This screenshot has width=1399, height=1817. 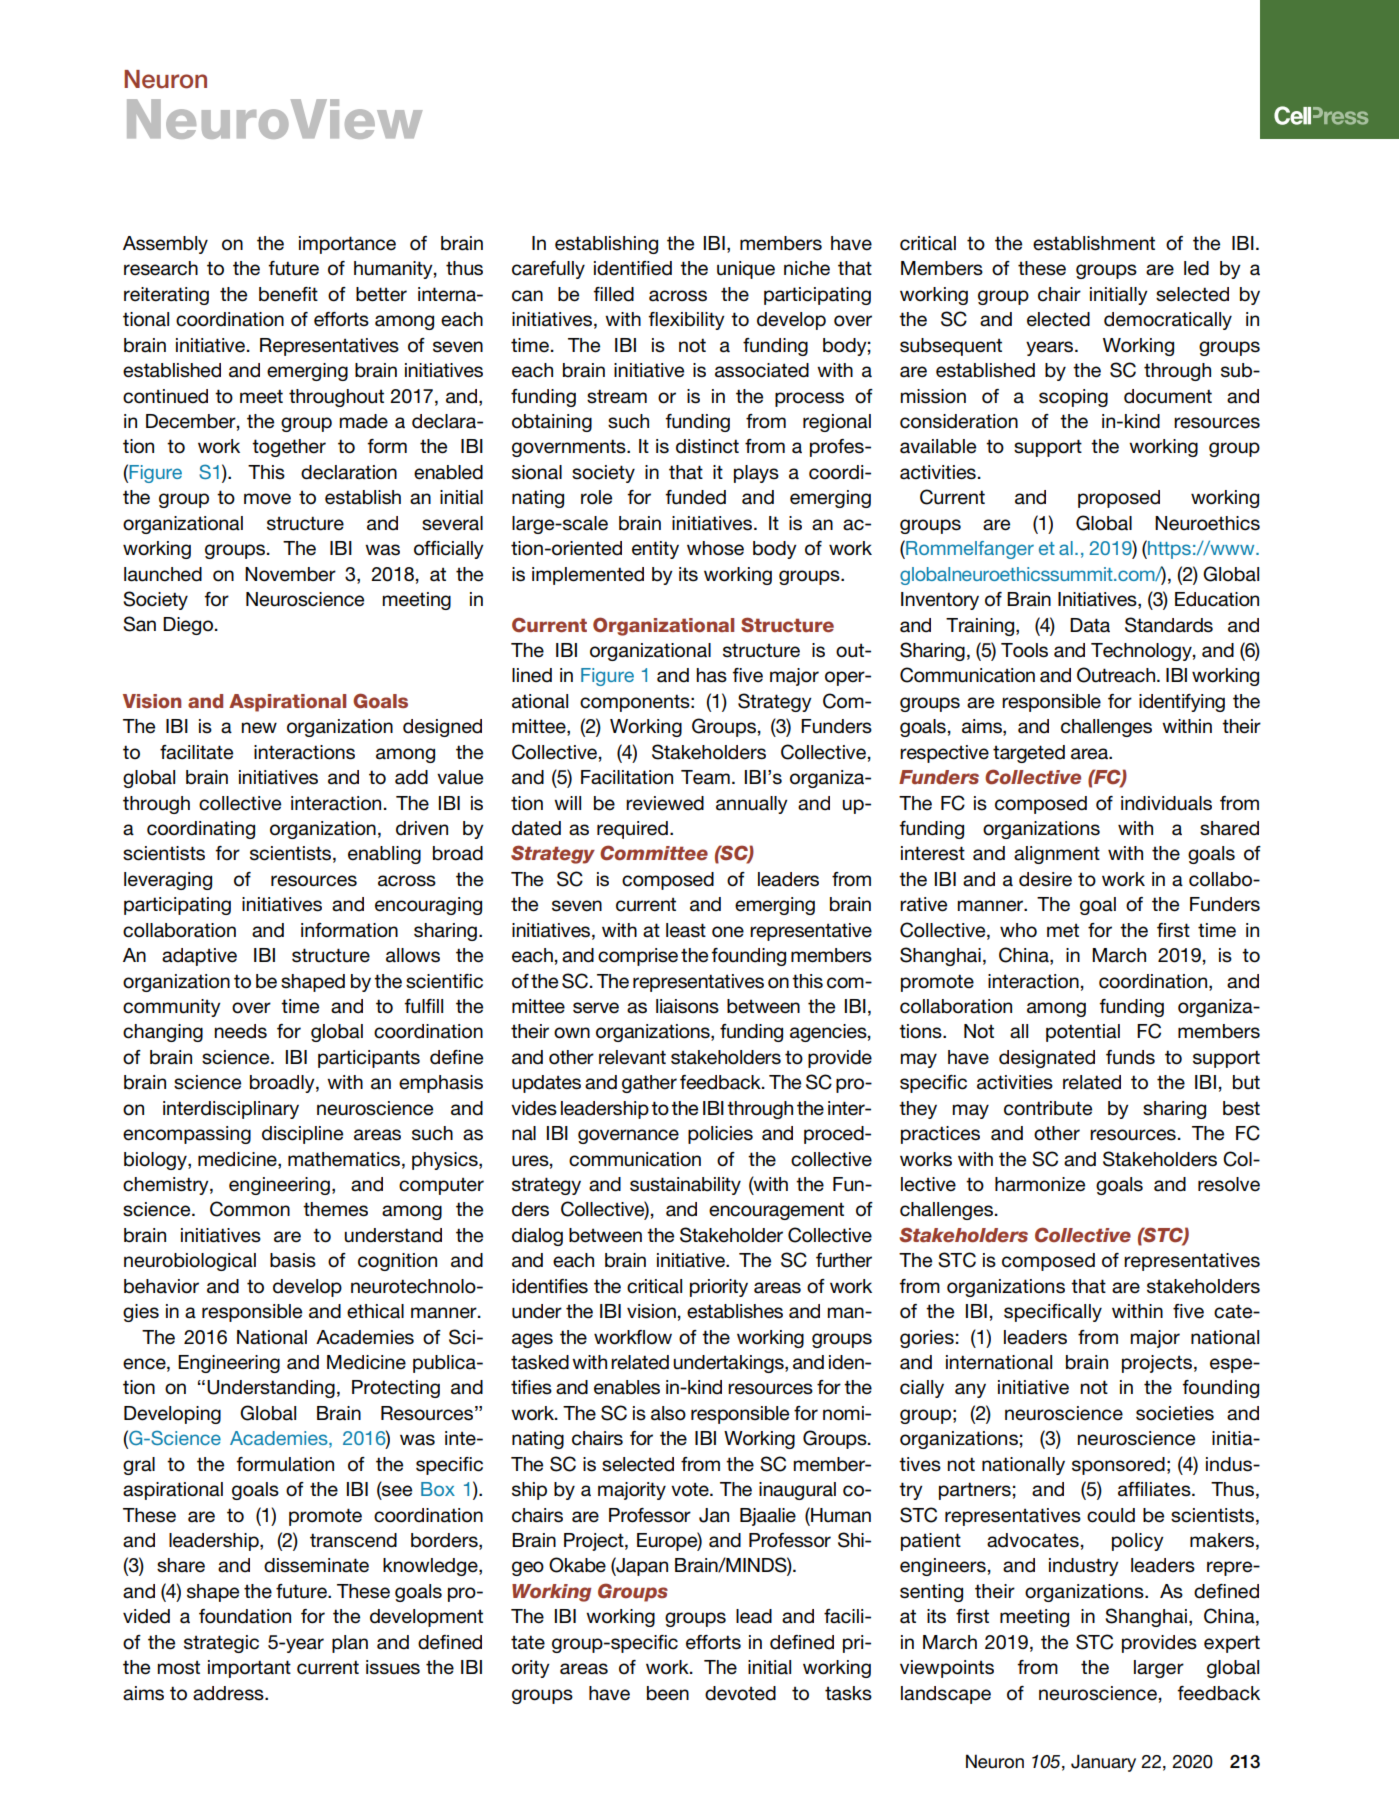 I want to click on societies, so click(x=1175, y=1413).
